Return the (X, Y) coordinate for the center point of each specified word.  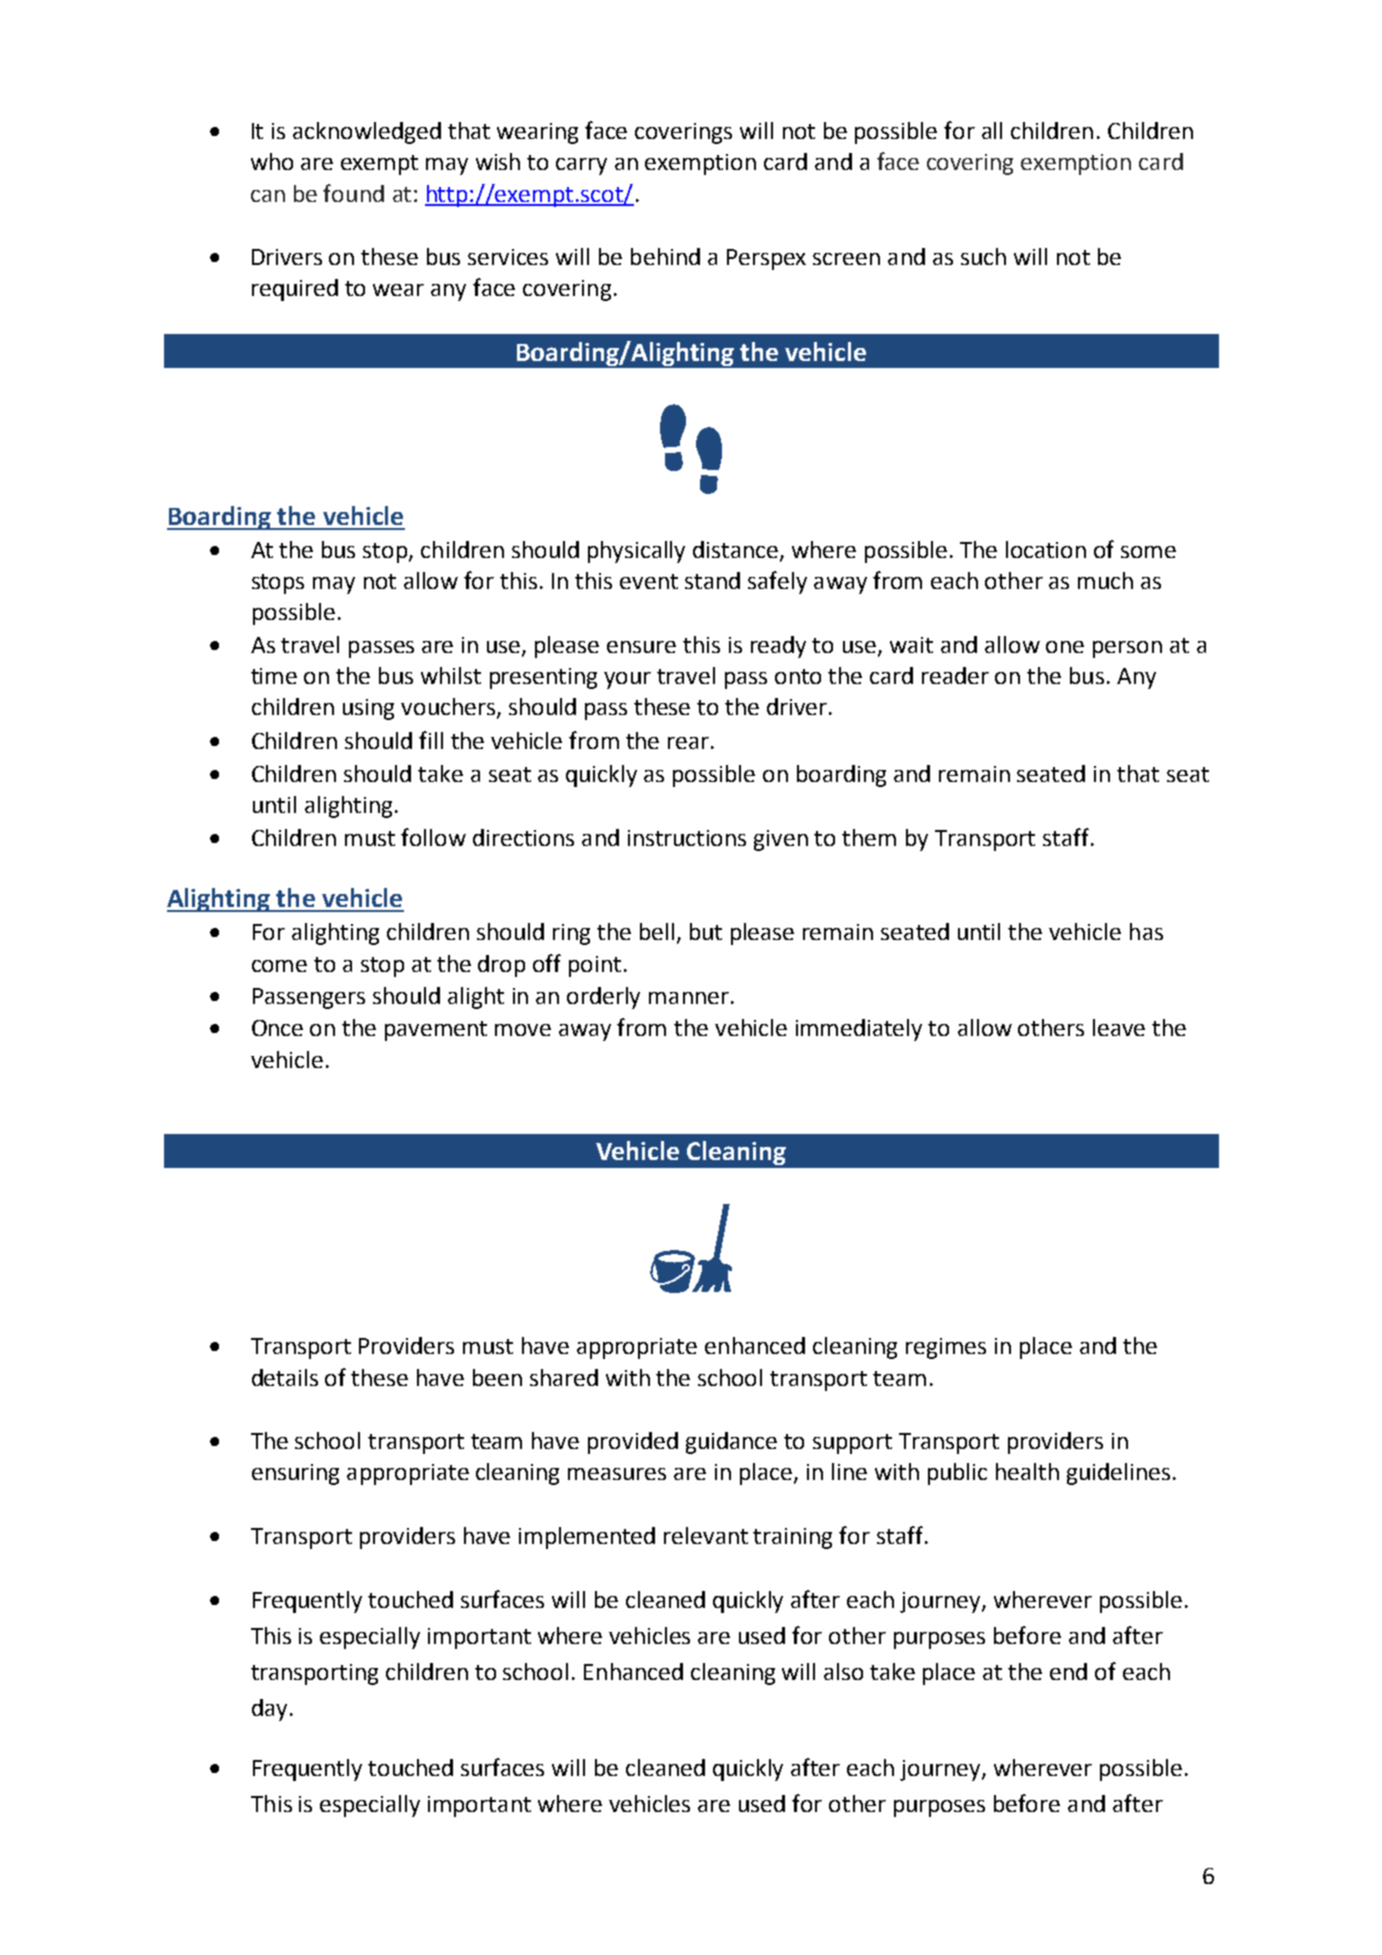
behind (665, 256)
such (983, 256)
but (706, 931)
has (1146, 931)
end (1068, 1671)
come (279, 966)
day (269, 1710)
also (843, 1671)
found (353, 193)
